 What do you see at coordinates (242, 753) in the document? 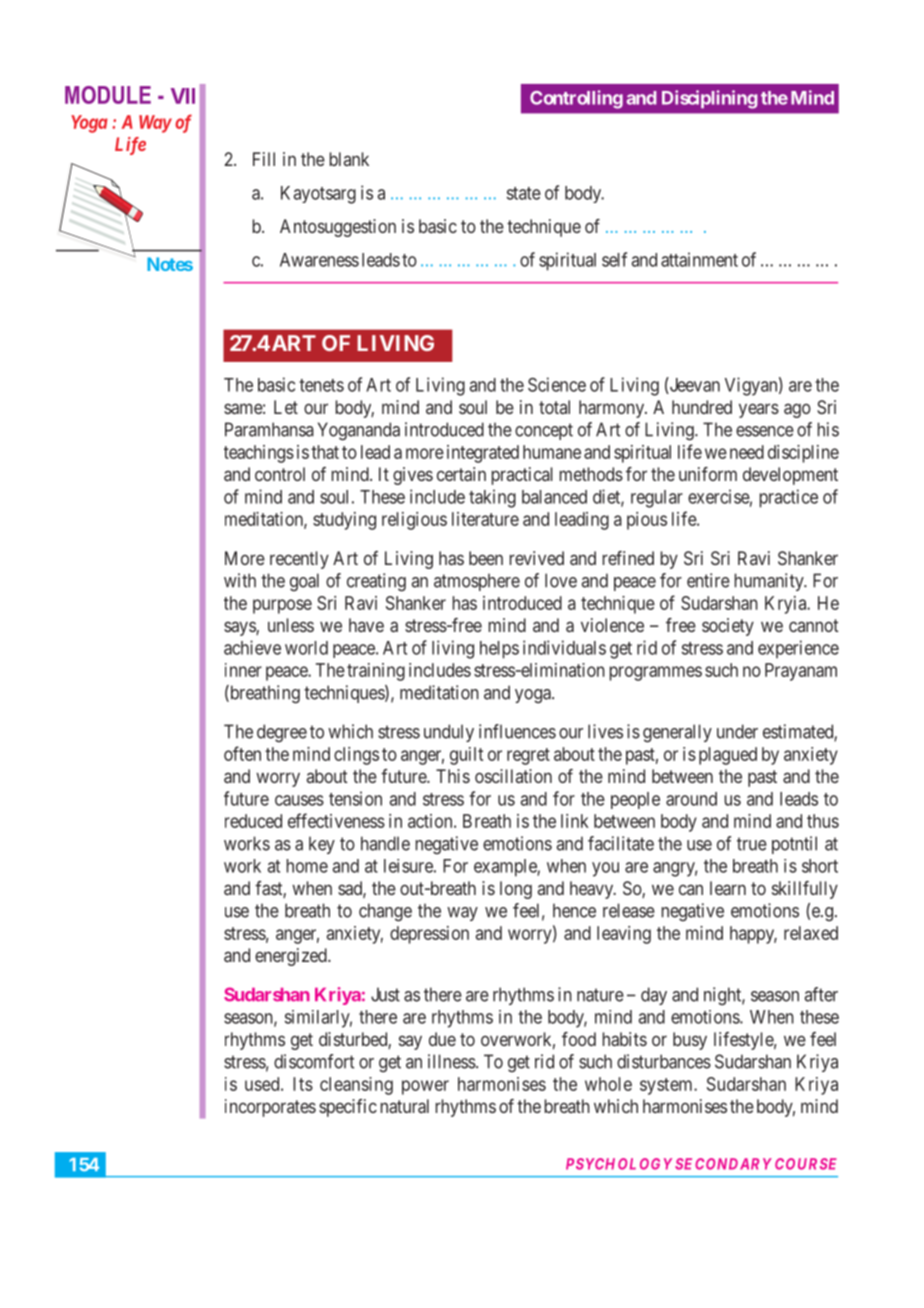
I see `often` at bounding box center [242, 753].
